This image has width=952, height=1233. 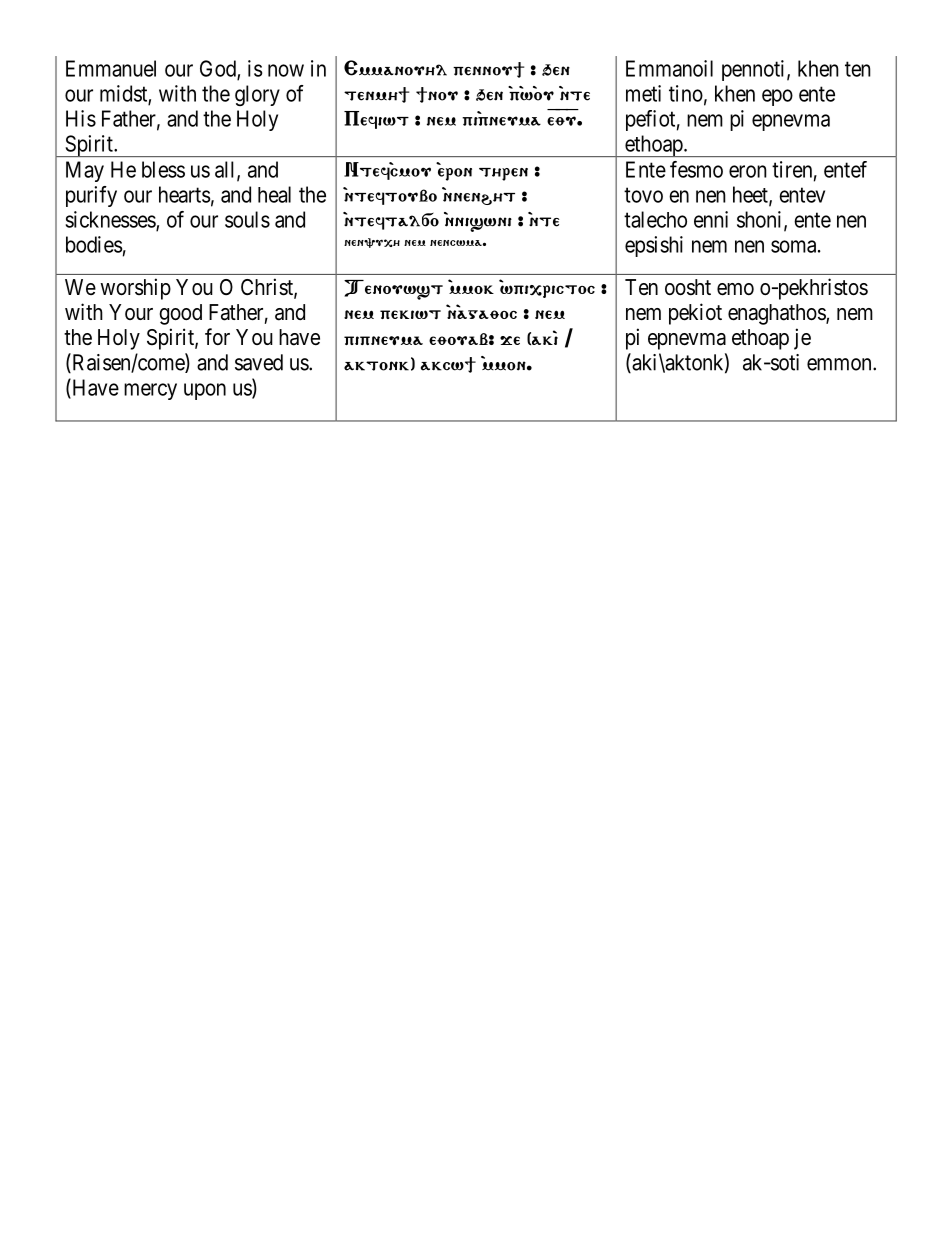 I want to click on heet, so click(x=751, y=195).
